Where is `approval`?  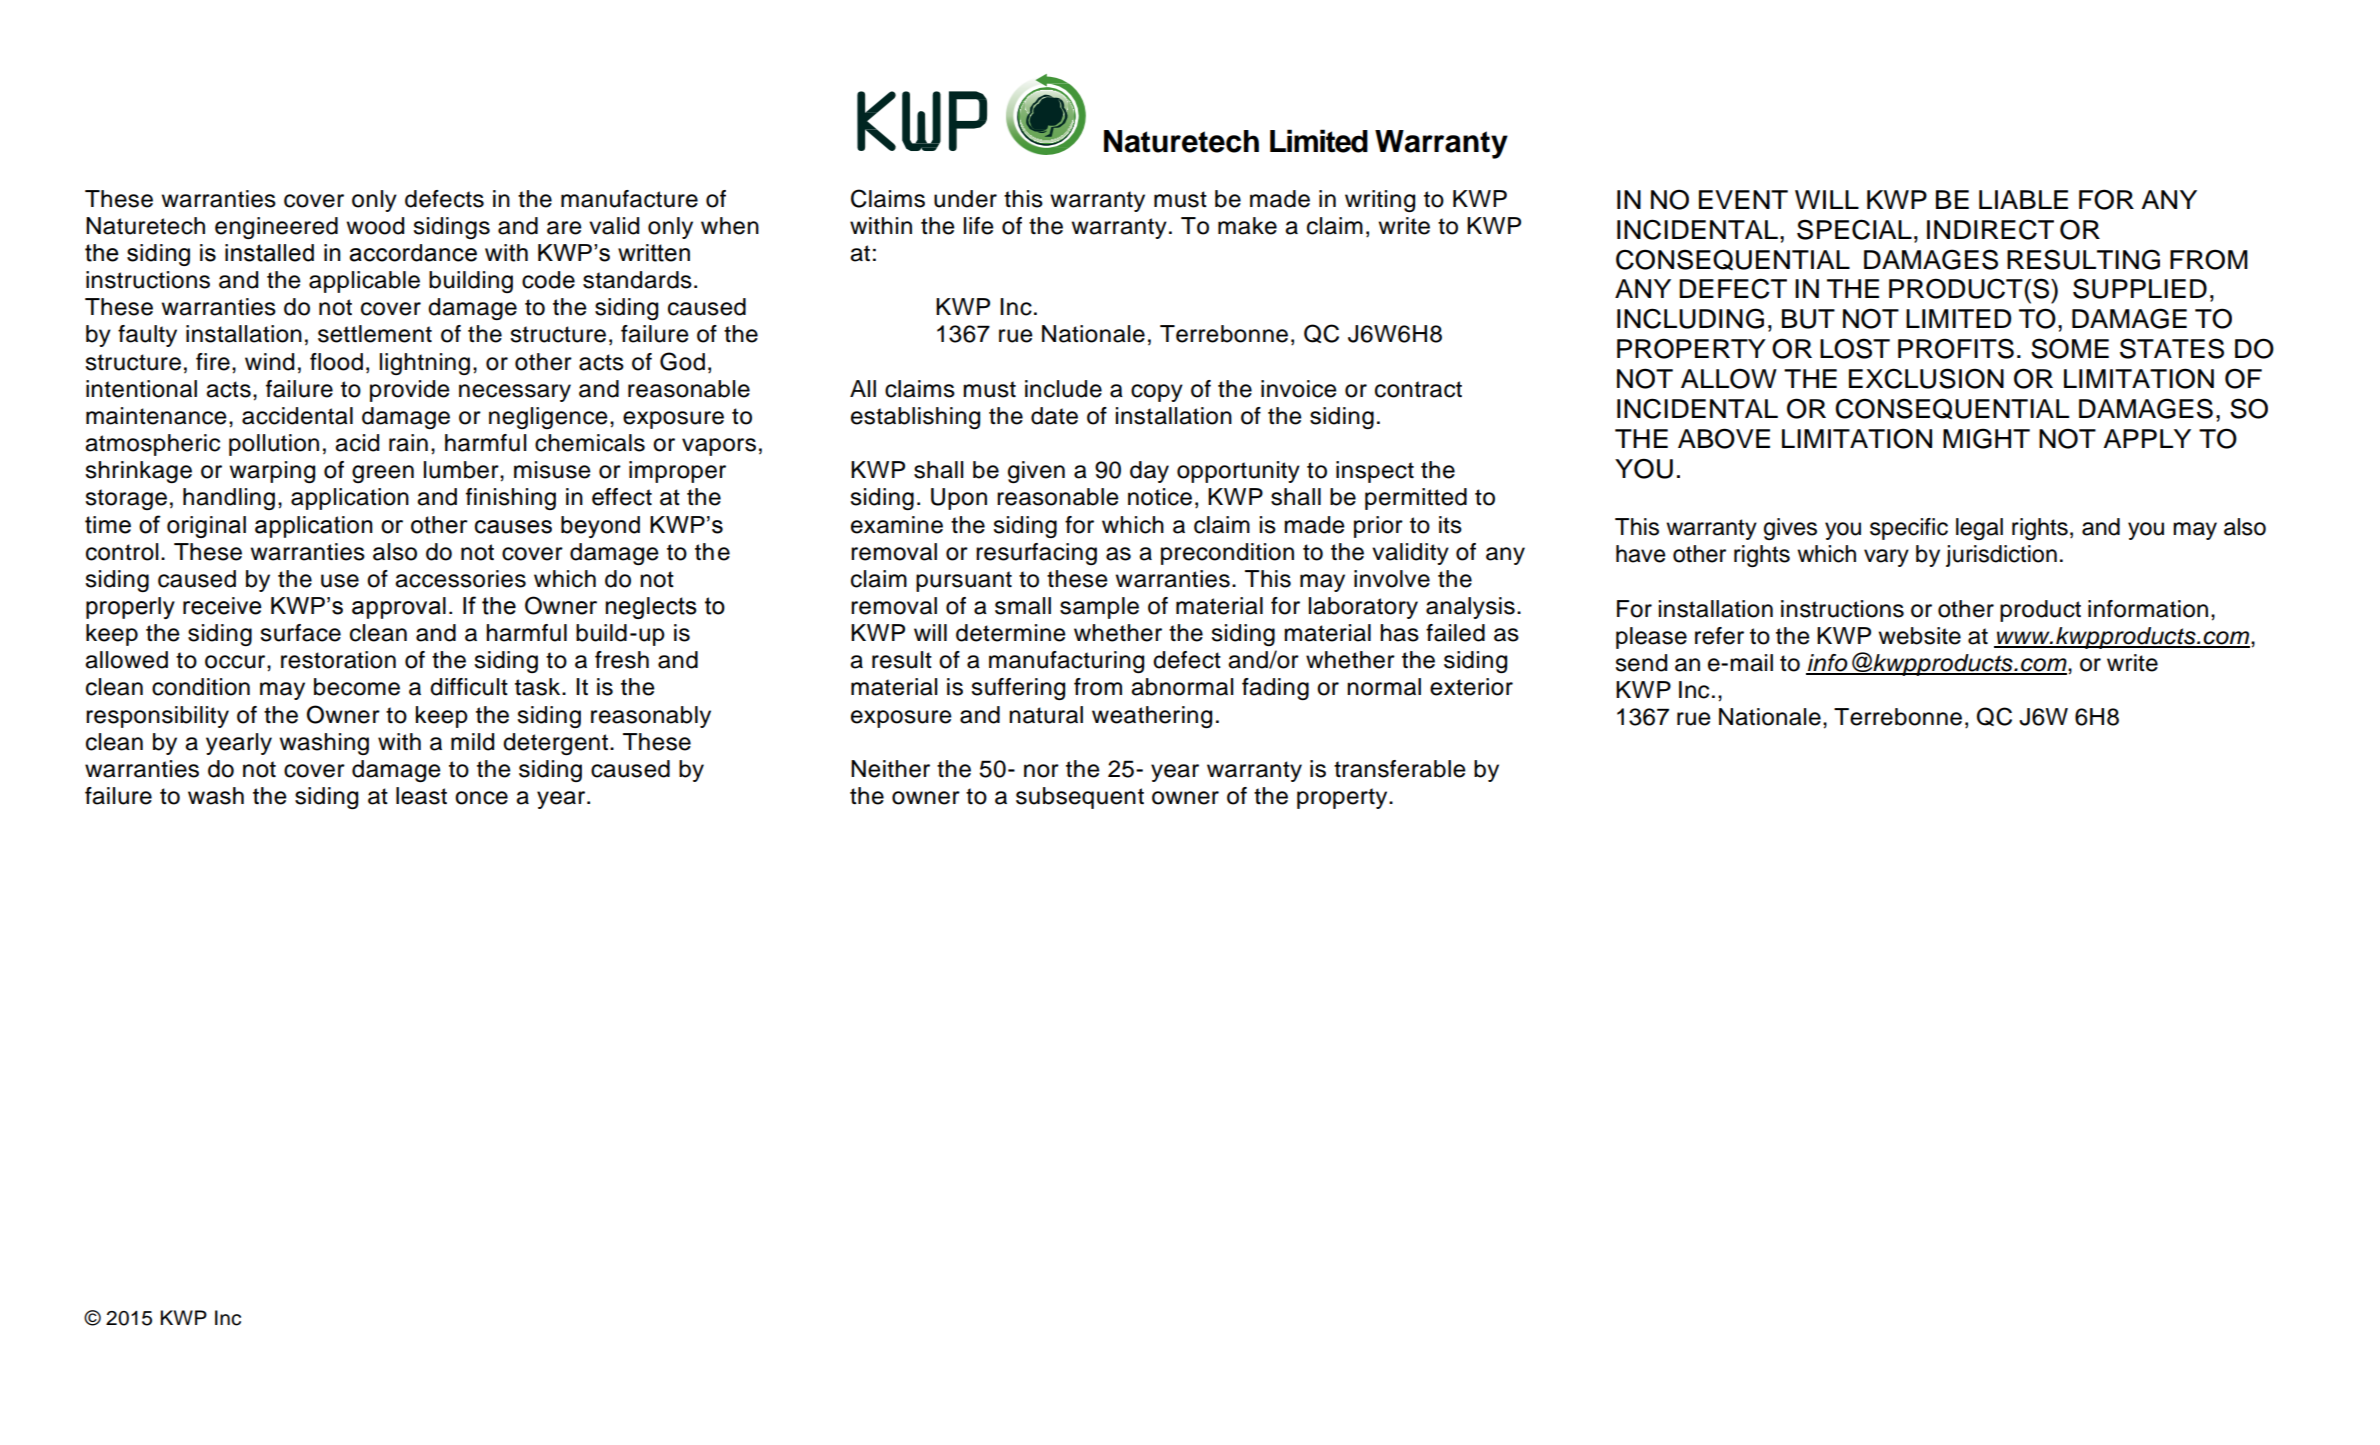 approval is located at coordinates (399, 608).
